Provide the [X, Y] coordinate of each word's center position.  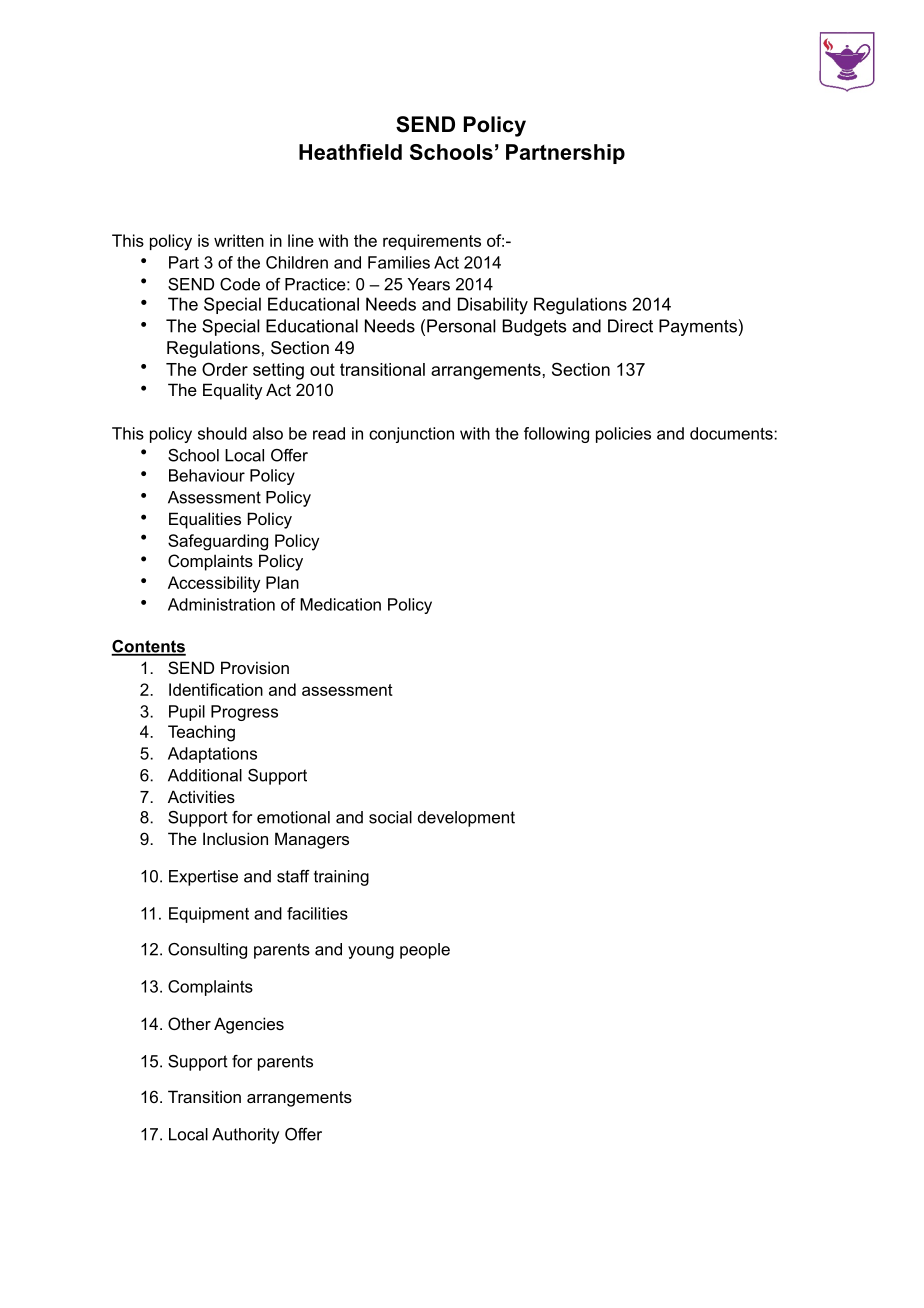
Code [240, 284]
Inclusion [235, 838]
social [390, 817]
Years [429, 284]
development [466, 819]
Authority [245, 1136]
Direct [630, 326]
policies [623, 435]
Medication [340, 604]
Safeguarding [218, 542]
